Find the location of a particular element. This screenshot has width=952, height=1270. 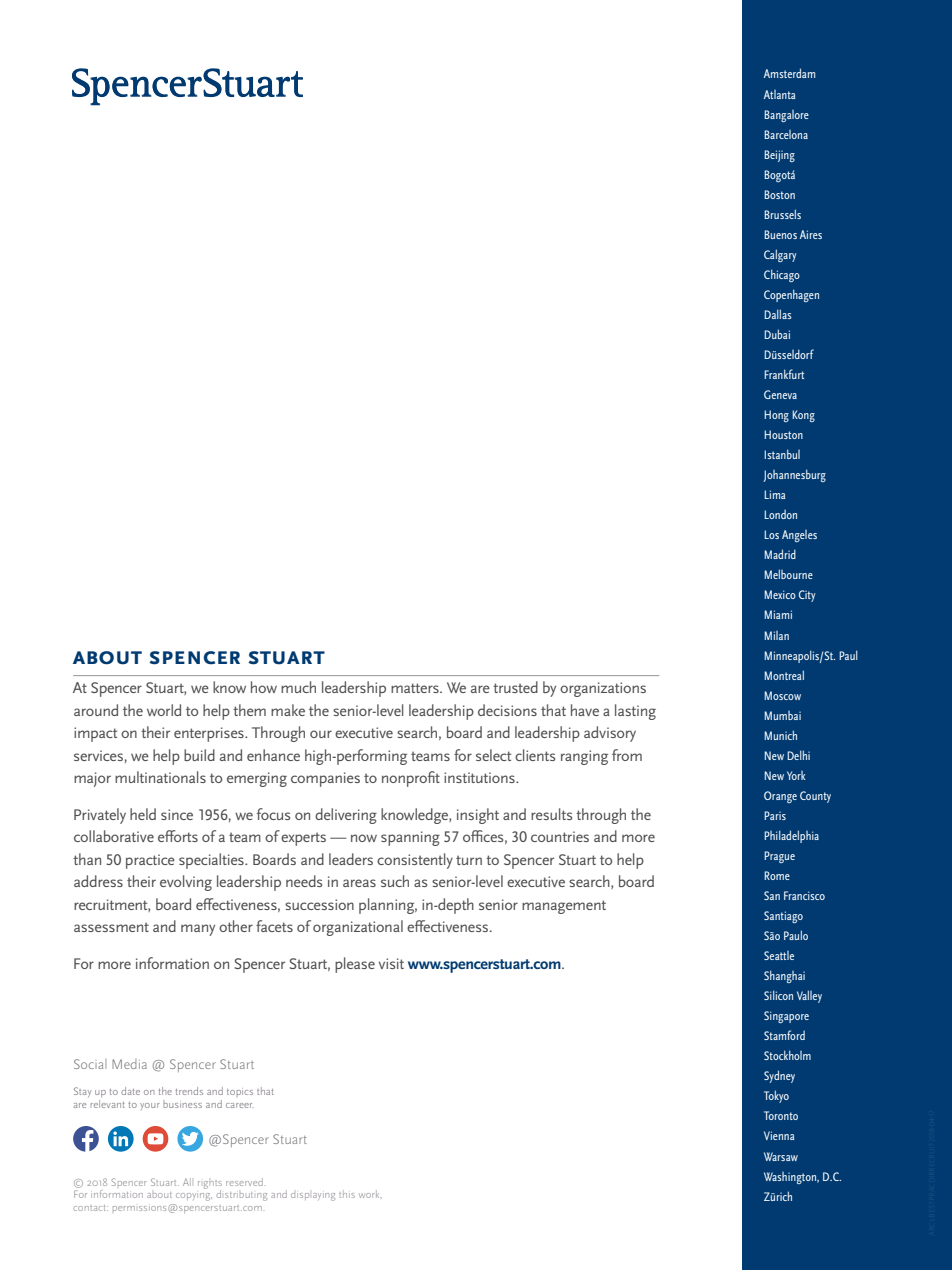

insight is located at coordinates (478, 816).
